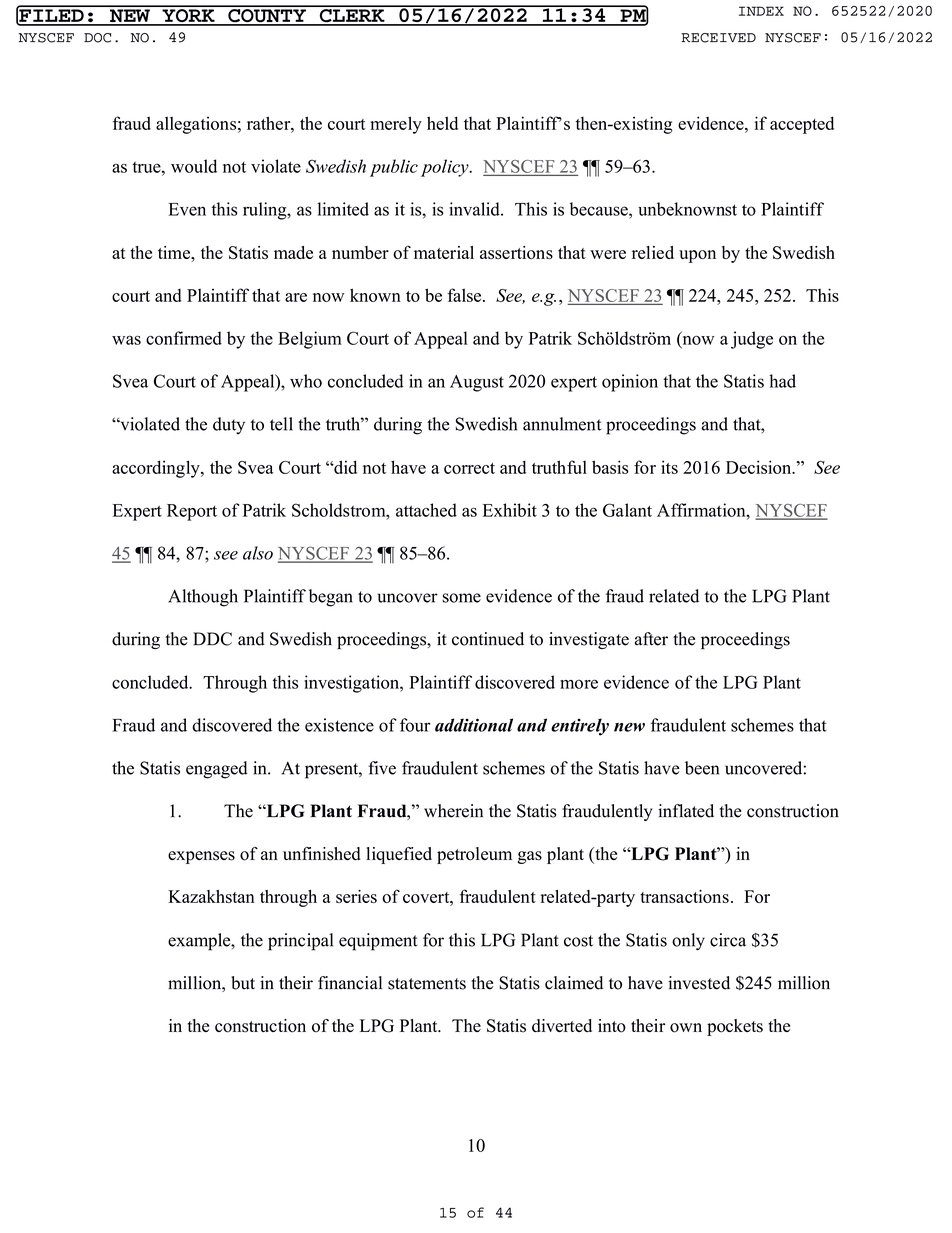  I want to click on but, so click(243, 983).
